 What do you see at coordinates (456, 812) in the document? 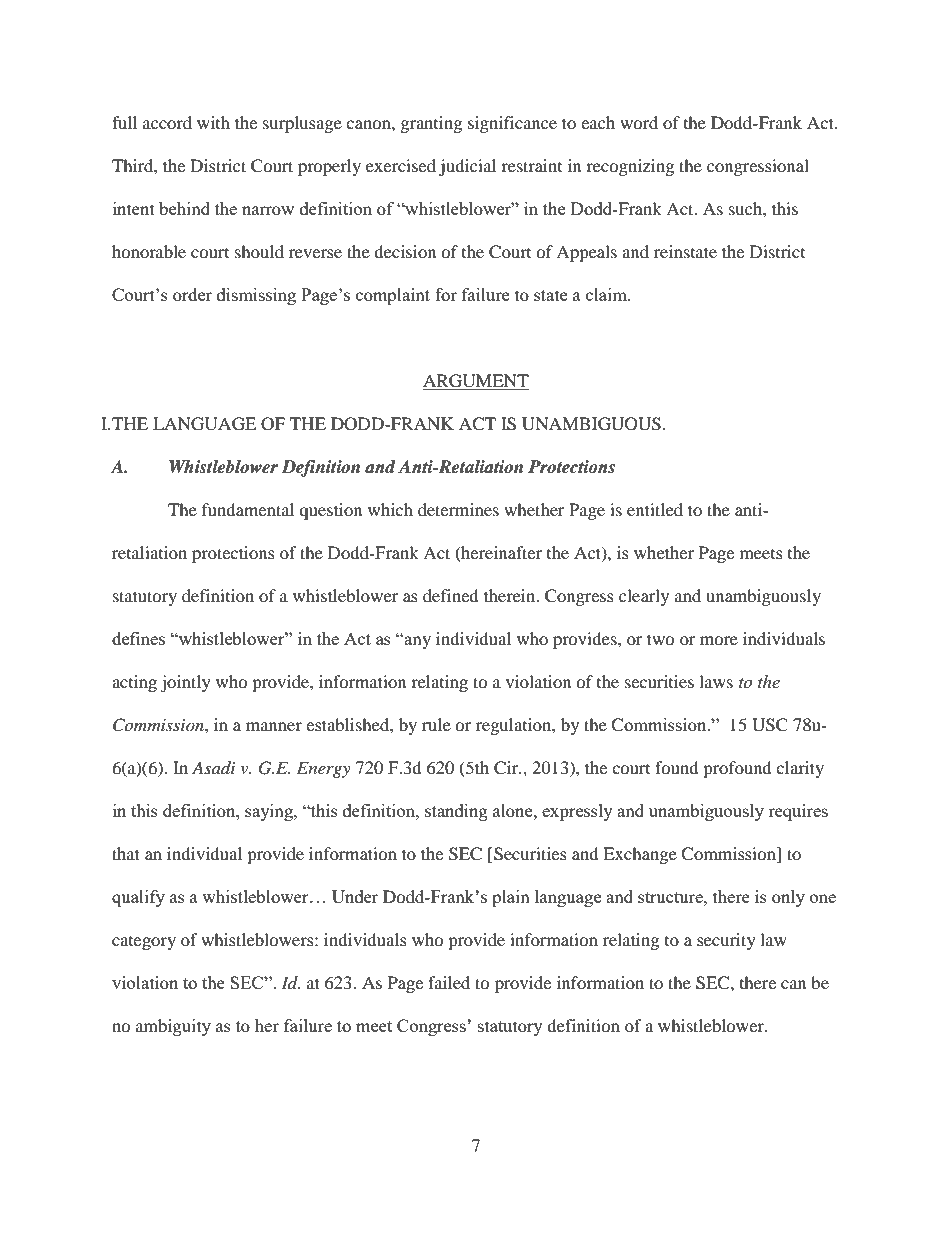
I see `standing` at bounding box center [456, 812].
